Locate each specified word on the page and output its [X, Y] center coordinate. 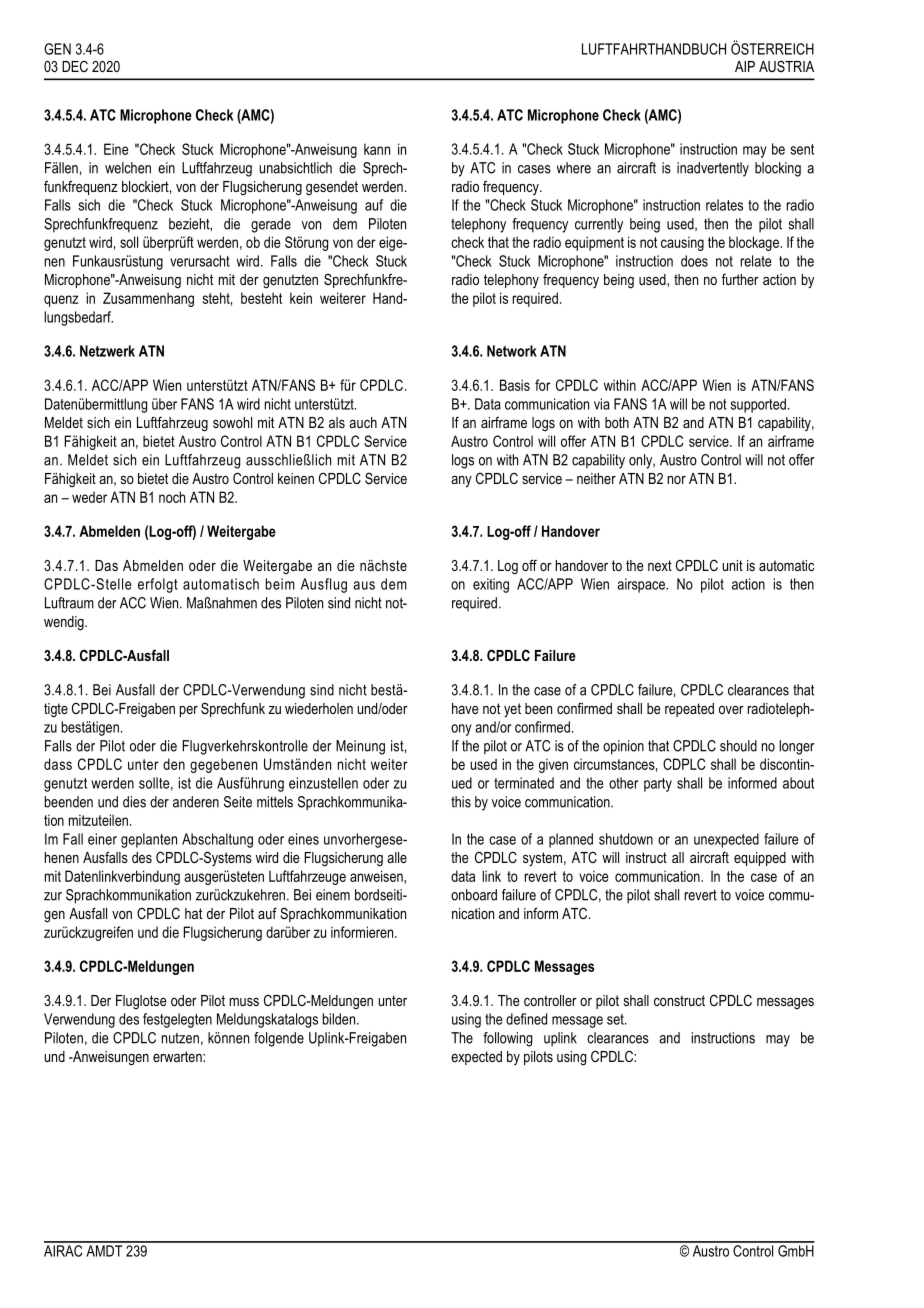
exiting [491, 585]
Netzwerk [107, 351]
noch [172, 497]
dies [134, 802]
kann [377, 149]
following [507, 1039]
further [740, 279]
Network [512, 351]
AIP [745, 66]
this [461, 802]
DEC [75, 66]
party [658, 785]
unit [732, 565]
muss [244, 1002]
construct [679, 1000]
